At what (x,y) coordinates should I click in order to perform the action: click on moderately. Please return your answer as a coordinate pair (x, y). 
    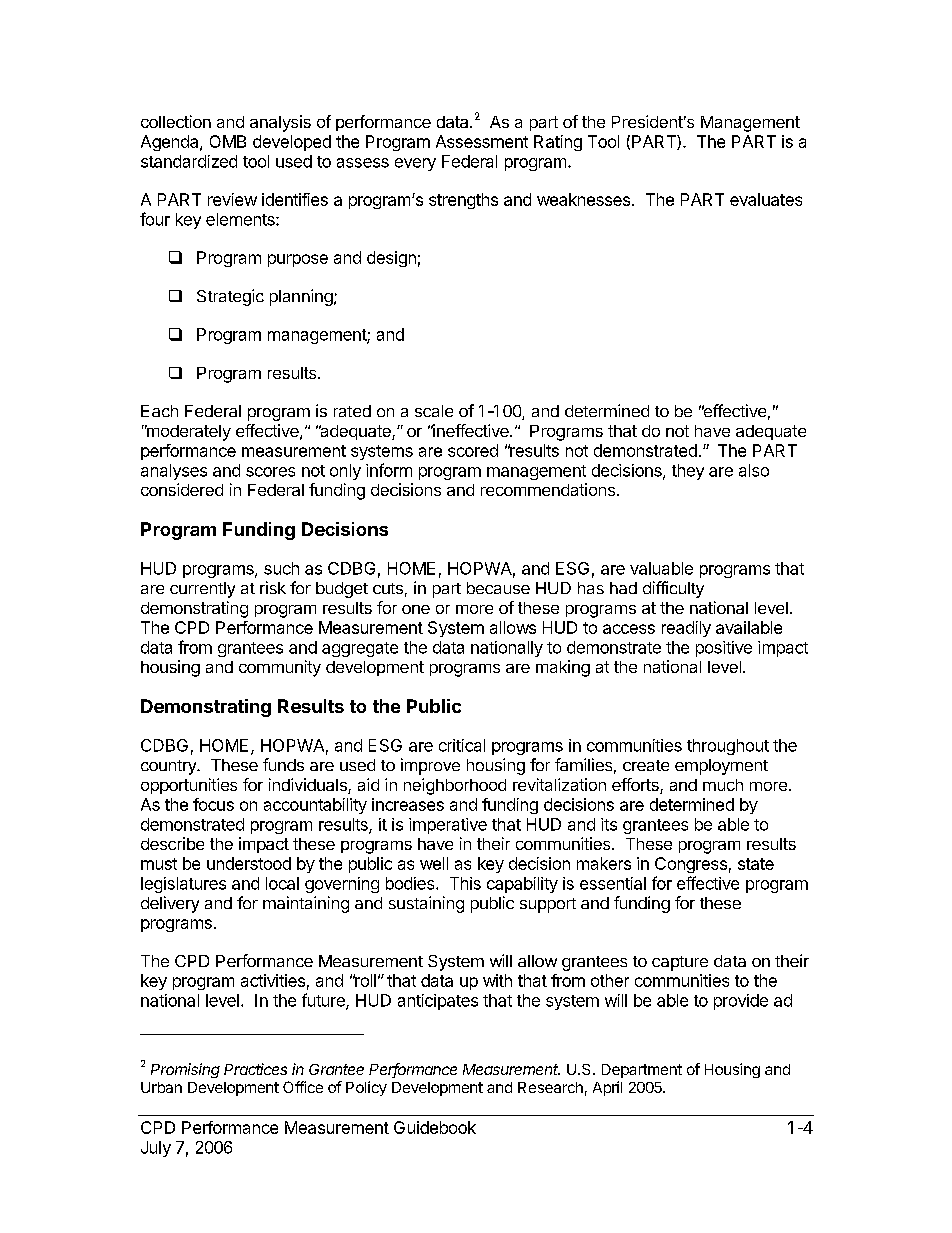
    Looking at the image, I should click on (188, 433).
